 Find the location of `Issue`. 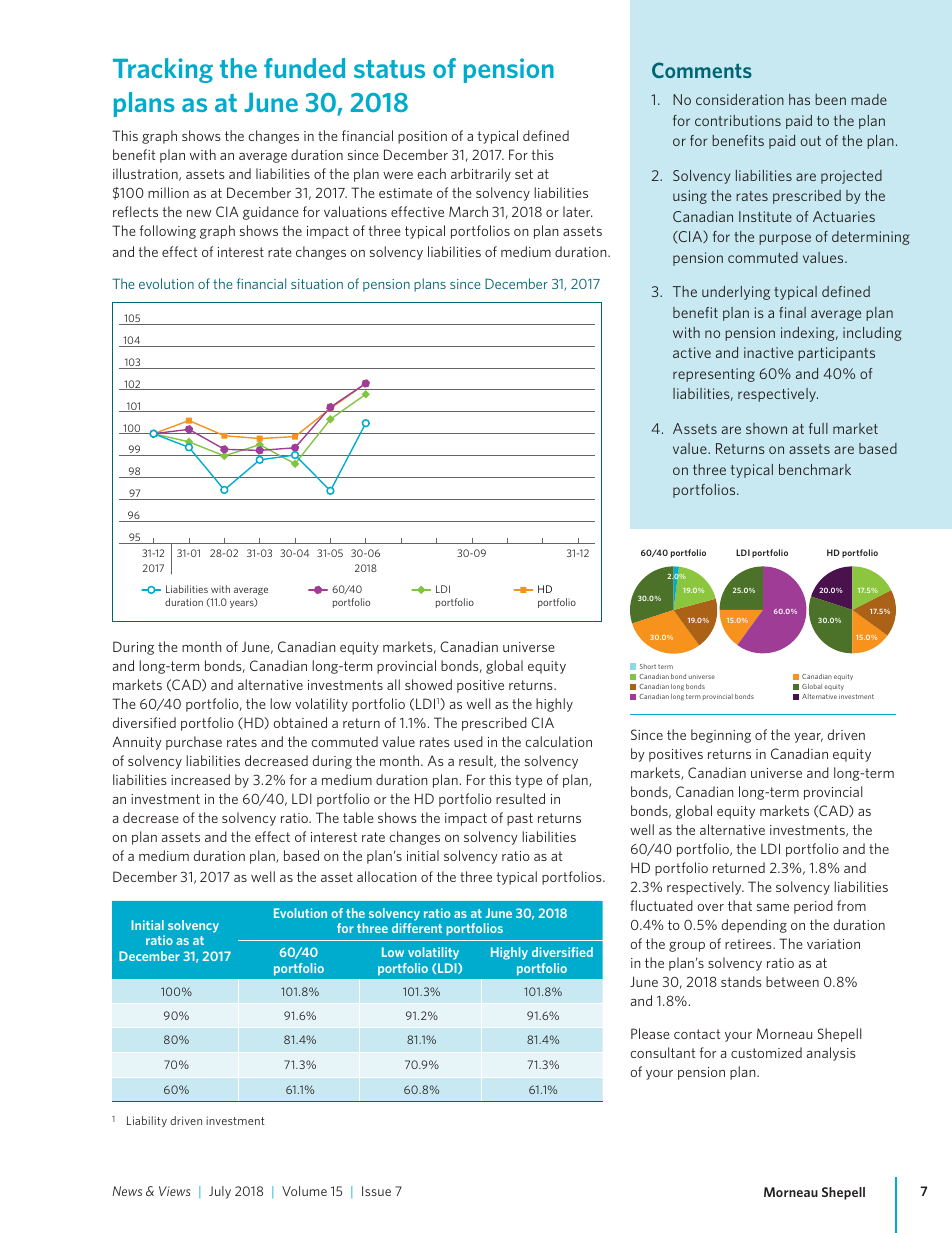

Issue is located at coordinates (376, 1191).
